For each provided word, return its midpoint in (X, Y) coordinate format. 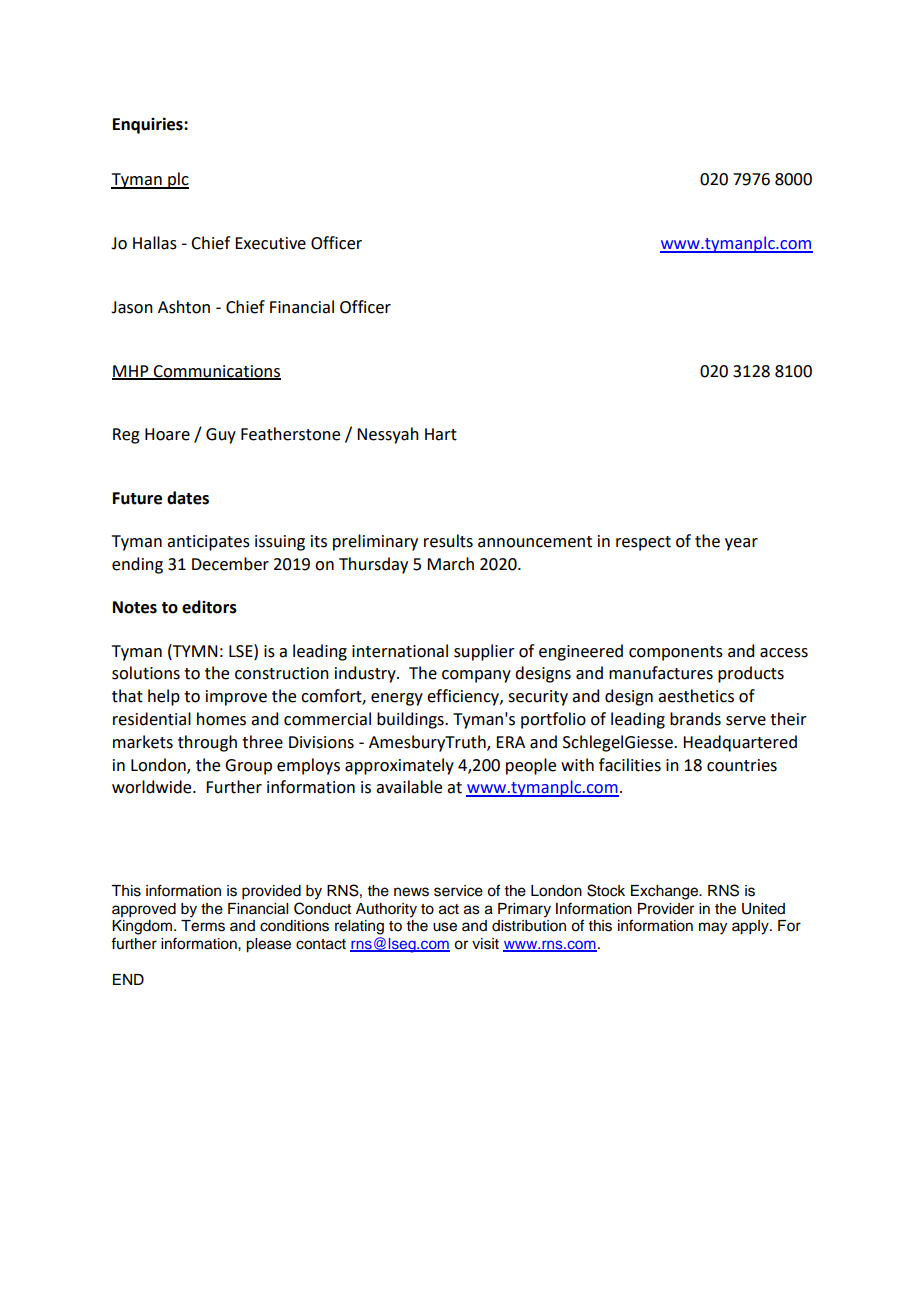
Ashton (184, 307)
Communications (216, 372)
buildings (411, 720)
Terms (203, 926)
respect (643, 543)
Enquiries (149, 125)
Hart (441, 434)
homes (221, 719)
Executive (270, 243)
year (741, 544)
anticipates (208, 543)
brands (695, 719)
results (448, 541)
